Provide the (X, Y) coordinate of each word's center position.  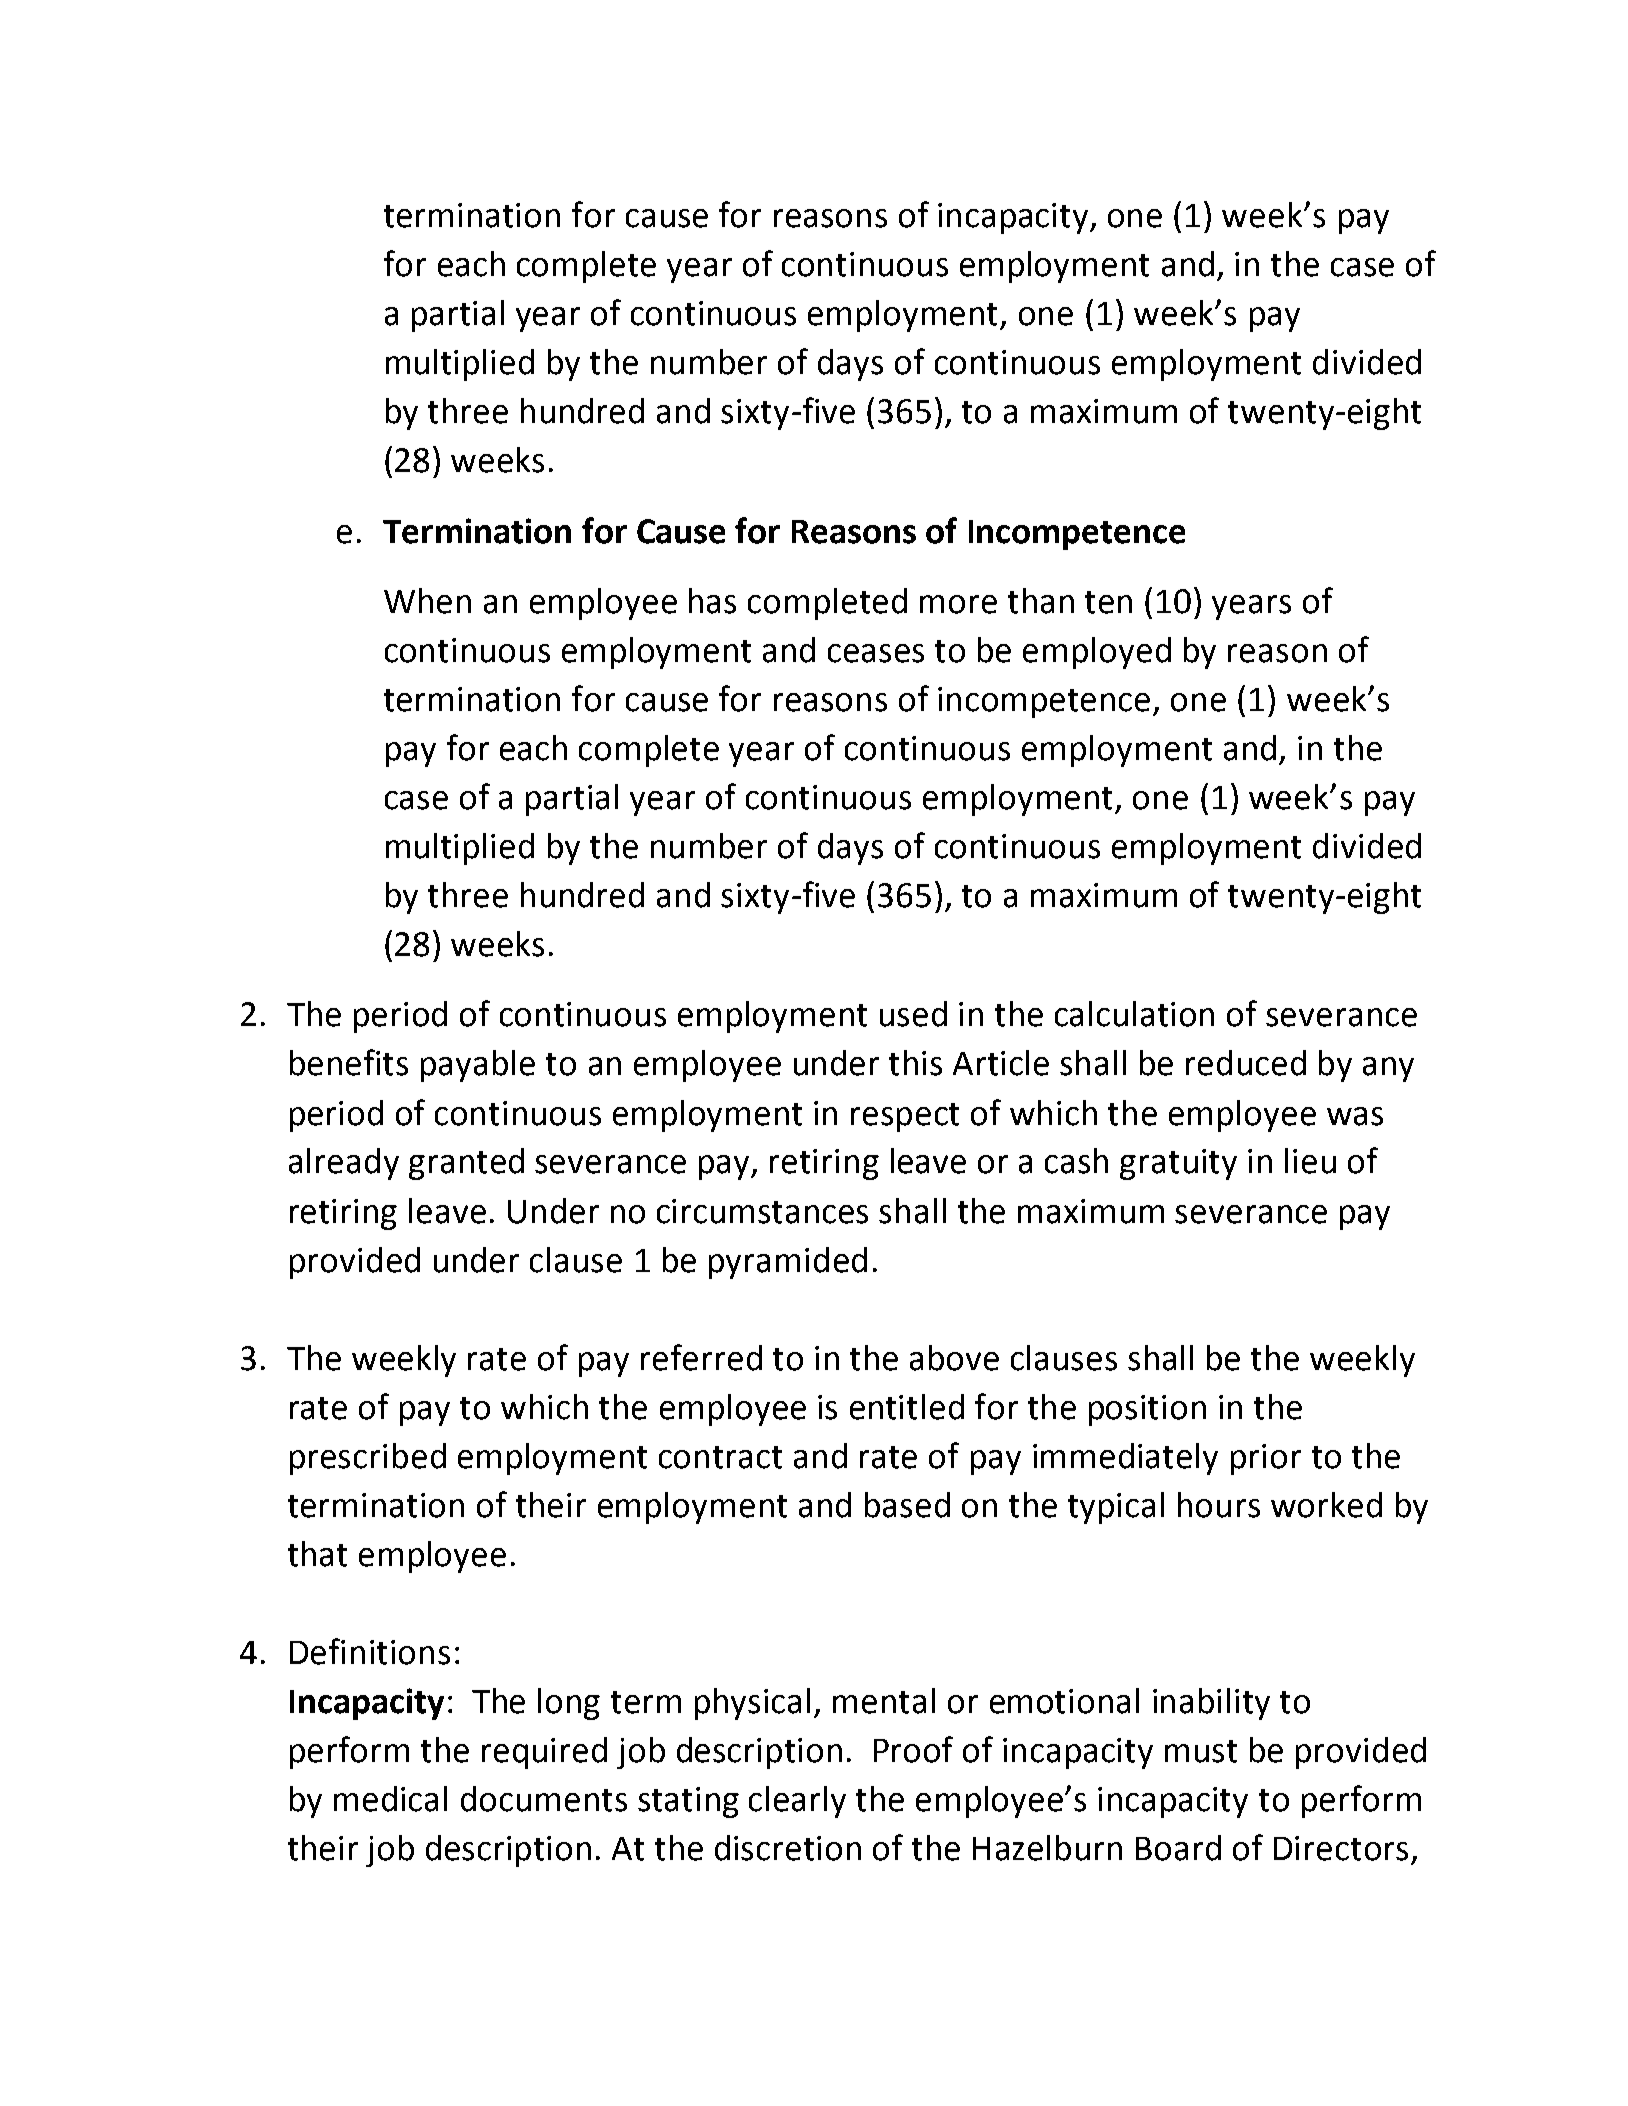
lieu (1310, 1161)
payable (478, 1066)
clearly (797, 1802)
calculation (1134, 1014)
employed (1097, 653)
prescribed (368, 1459)
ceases (876, 653)
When (427, 601)
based (907, 1505)
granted (466, 1164)
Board (1178, 1848)
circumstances (762, 1211)
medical (390, 1799)
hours (1219, 1505)
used (913, 1014)
